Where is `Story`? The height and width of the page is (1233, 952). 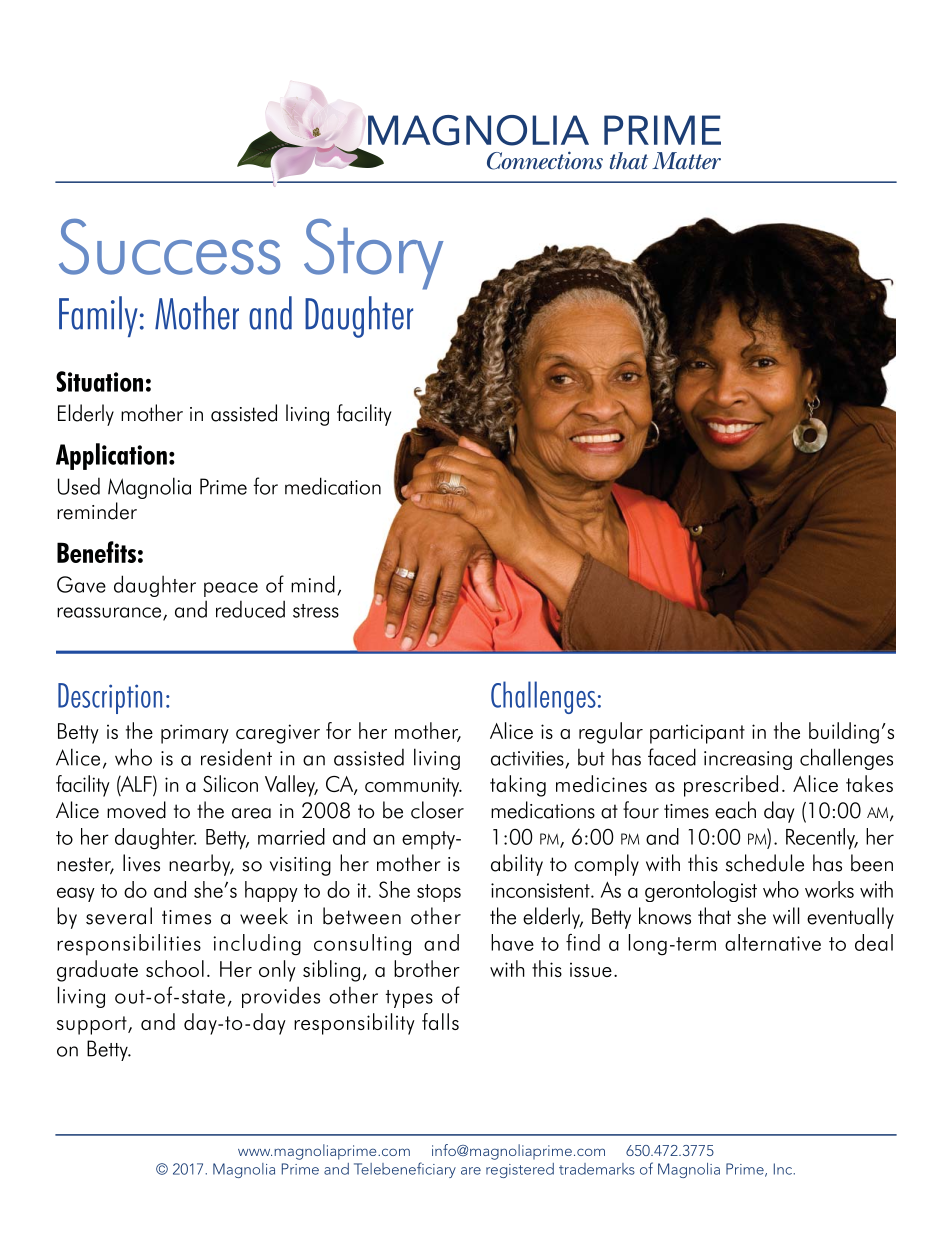 Story is located at coordinates (374, 254).
